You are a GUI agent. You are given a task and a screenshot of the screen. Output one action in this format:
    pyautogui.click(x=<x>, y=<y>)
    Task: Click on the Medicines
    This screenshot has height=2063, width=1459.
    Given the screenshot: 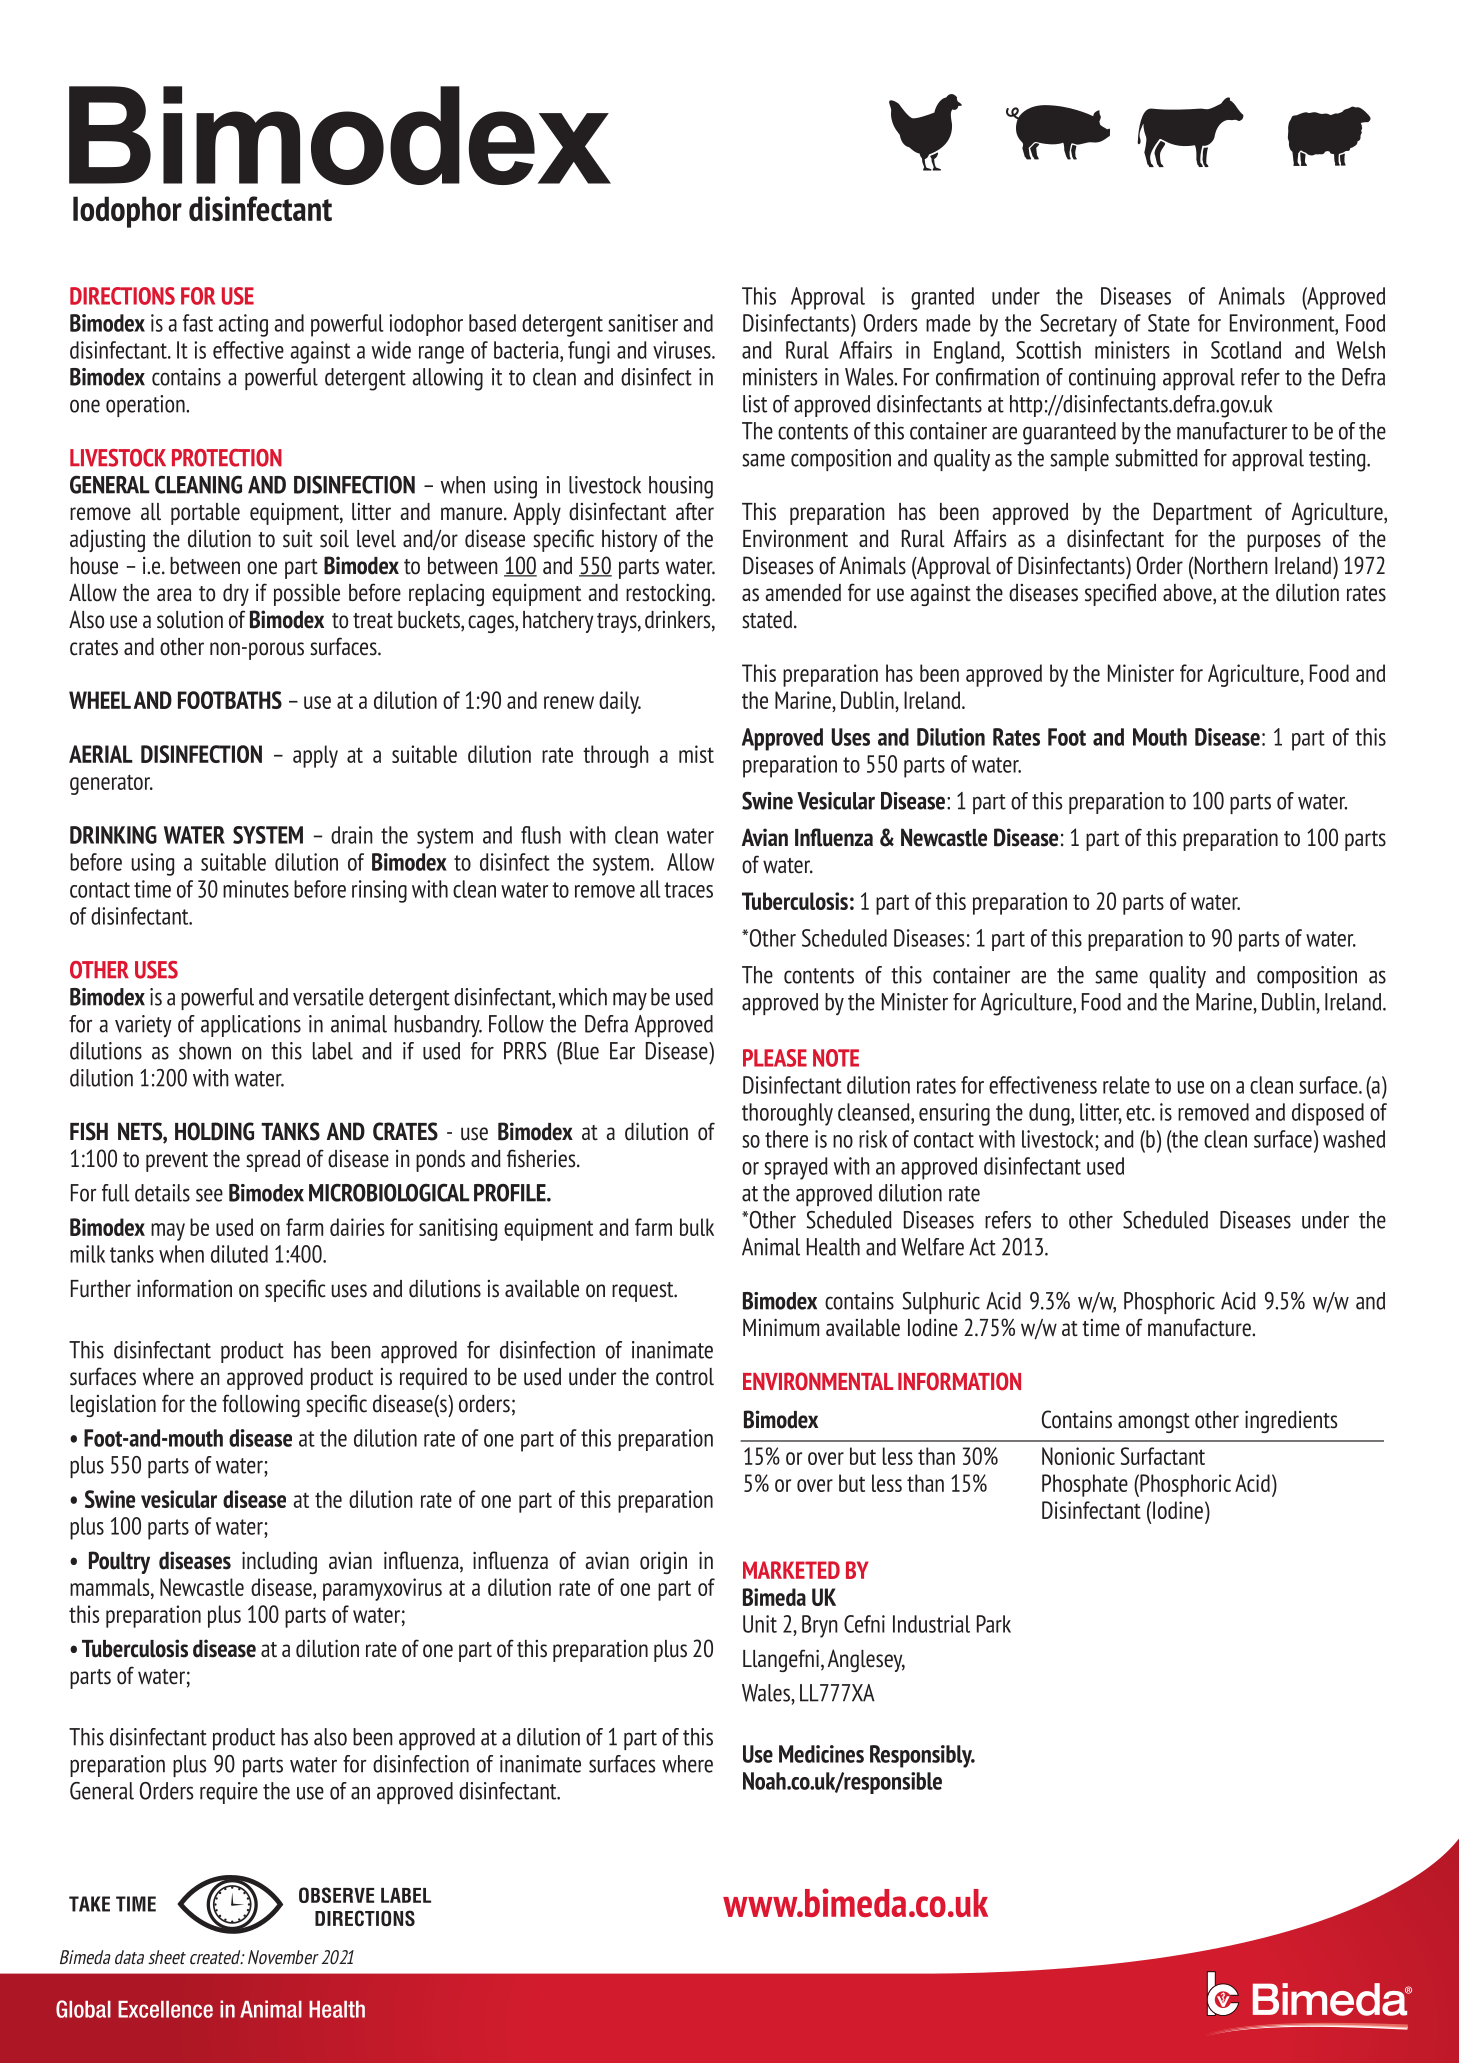 What is the action you would take?
    pyautogui.click(x=821, y=1754)
